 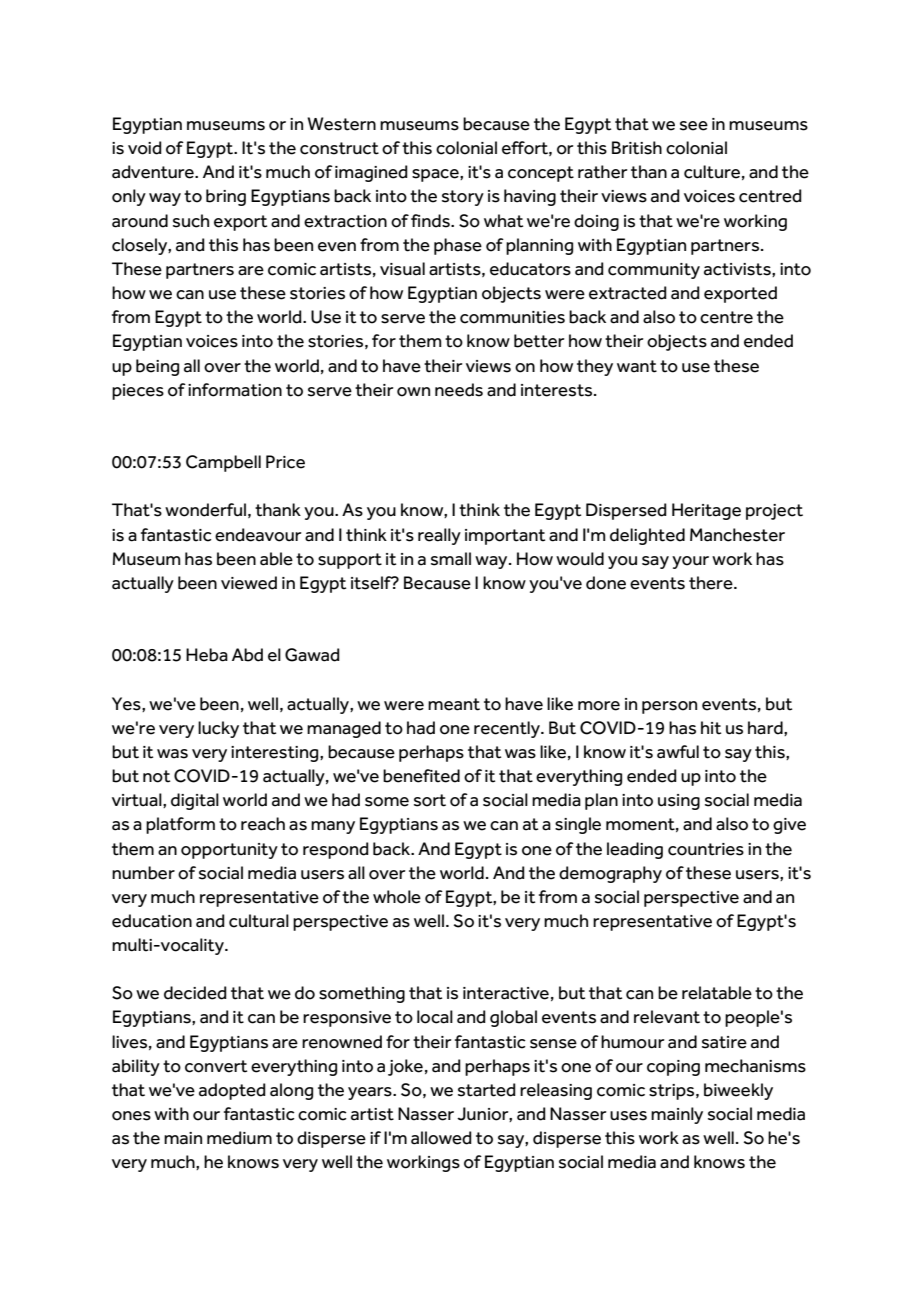 What do you see at coordinates (235, 390) in the screenshot?
I see `information` at bounding box center [235, 390].
